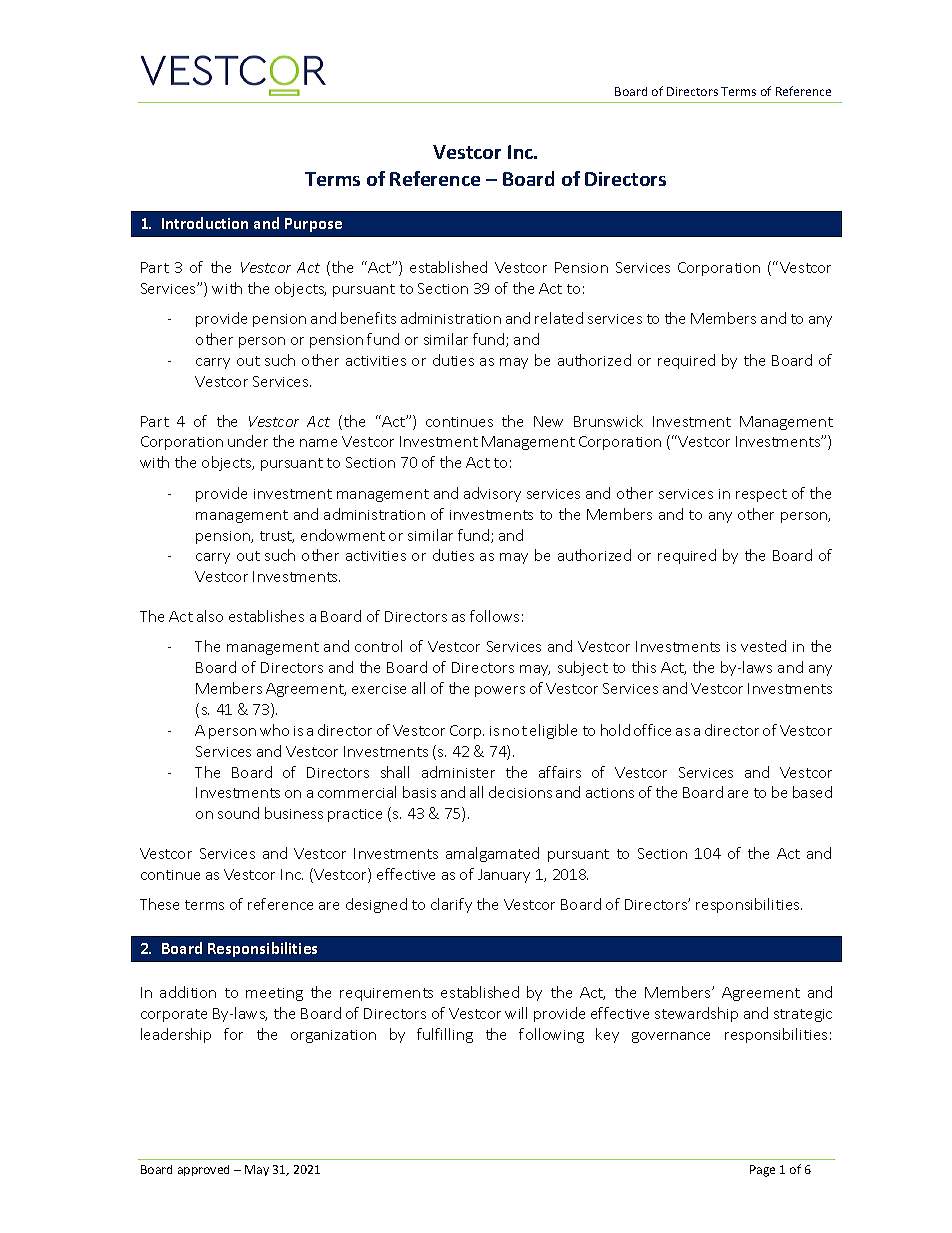 Image resolution: width=952 pixels, height=1233 pixels. Describe the element at coordinates (203, 1170) in the screenshot. I see `approved` at that location.
